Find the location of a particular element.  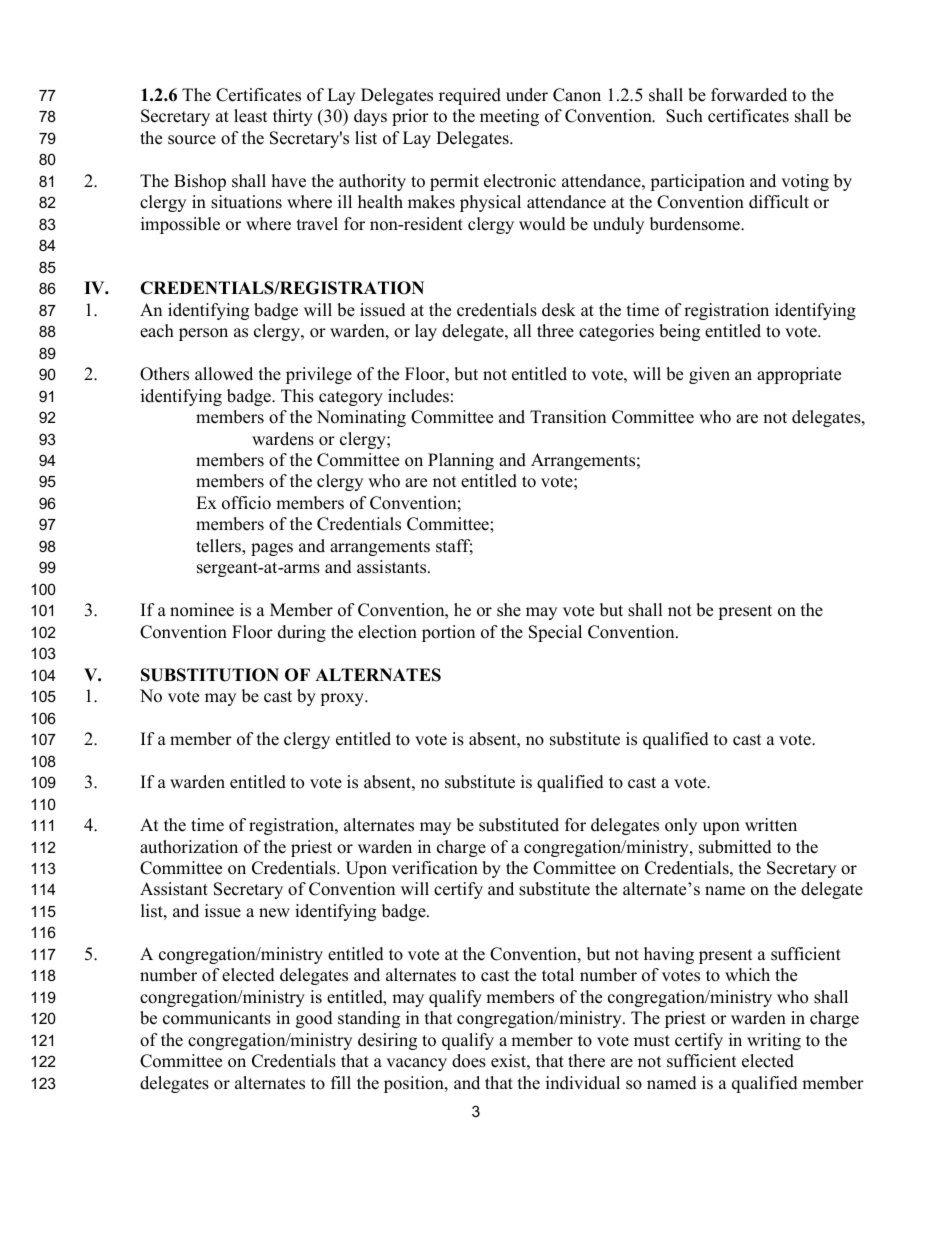

authorization is located at coordinates (189, 847).
